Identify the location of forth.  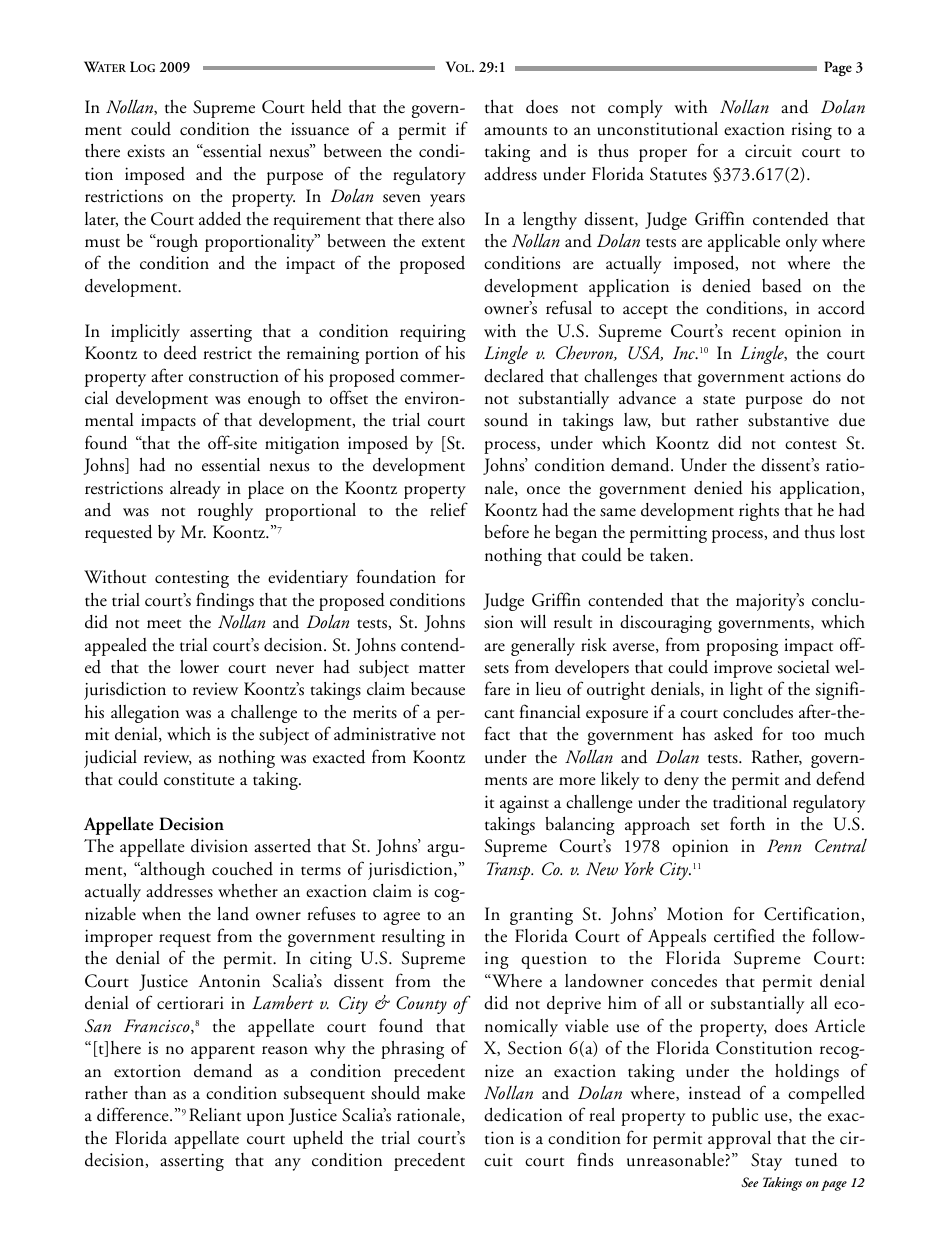
(747, 823).
